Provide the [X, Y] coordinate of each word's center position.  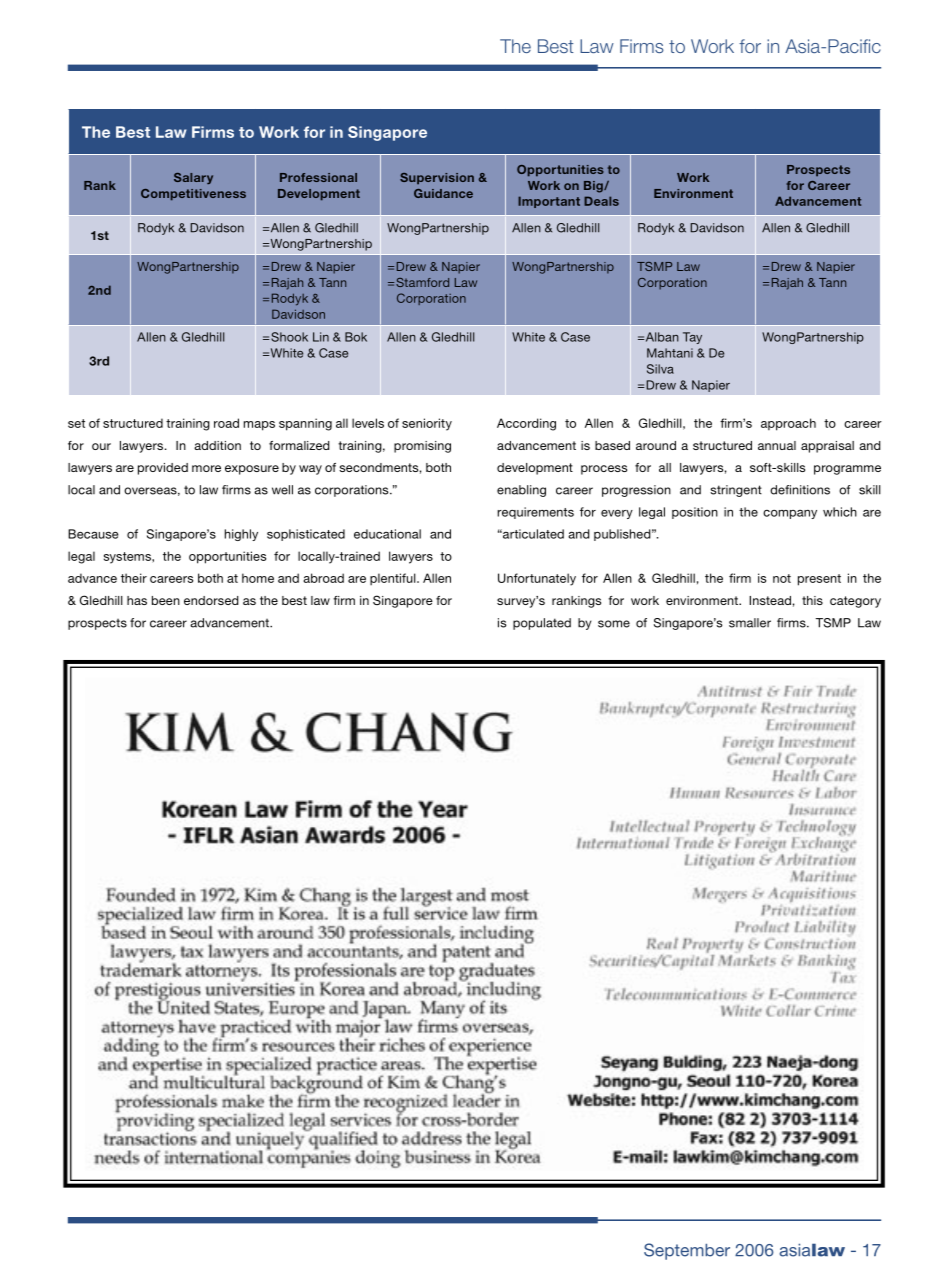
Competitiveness [193, 195]
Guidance [443, 193]
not [782, 578]
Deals [601, 201]
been [166, 600]
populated [542, 624]
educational [387, 534]
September [687, 1251]
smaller [750, 623]
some [614, 624]
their [134, 578]
